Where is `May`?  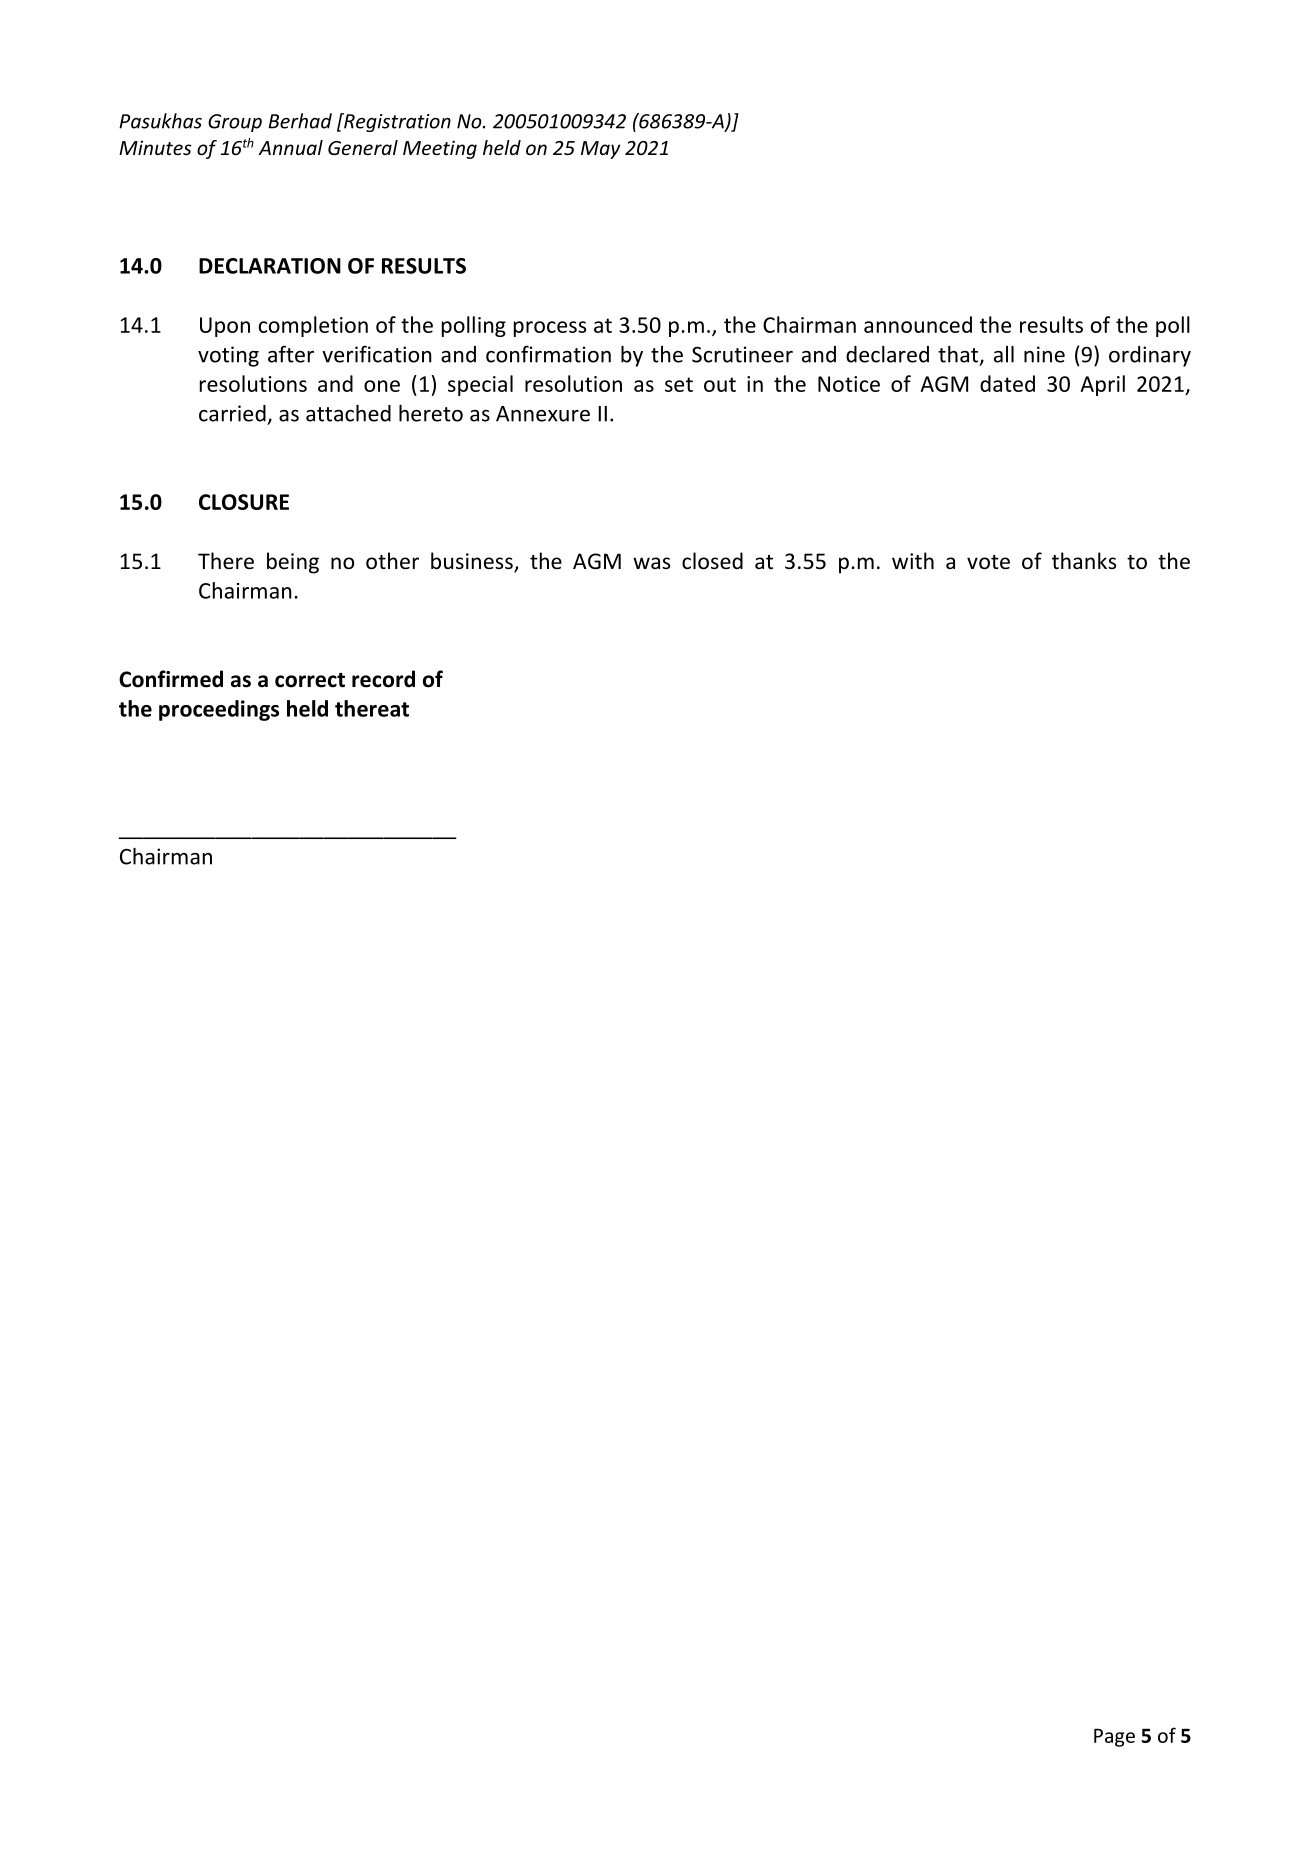
May is located at coordinates (600, 150).
